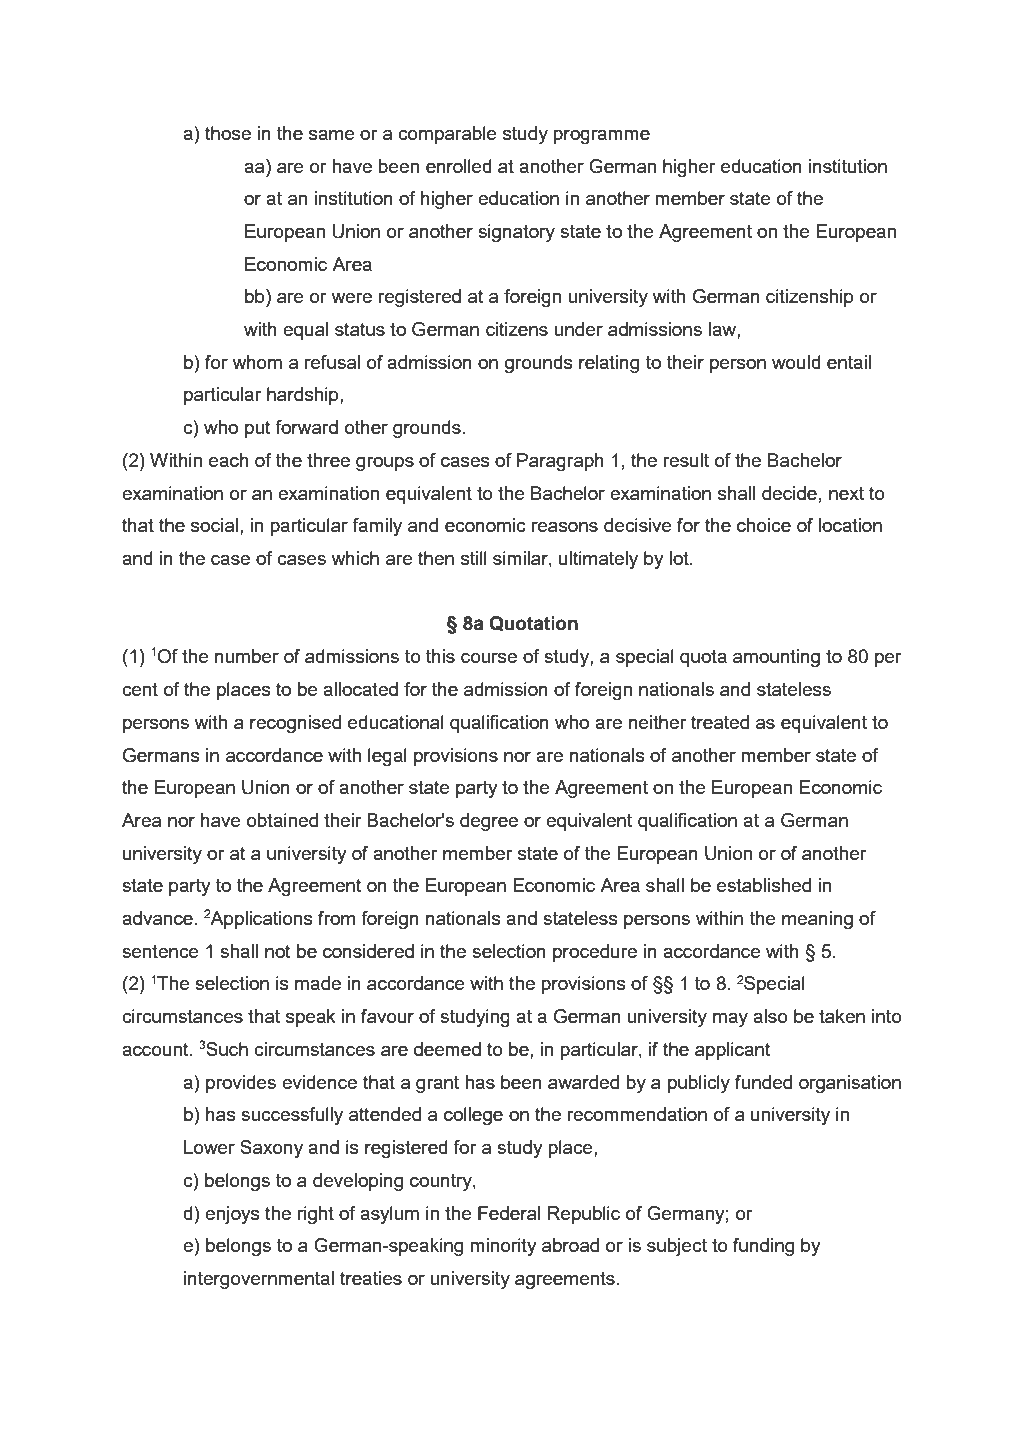 This screenshot has height=1452, width=1026. What do you see at coordinates (459, 166) in the screenshot?
I see `enrolled` at bounding box center [459, 166].
